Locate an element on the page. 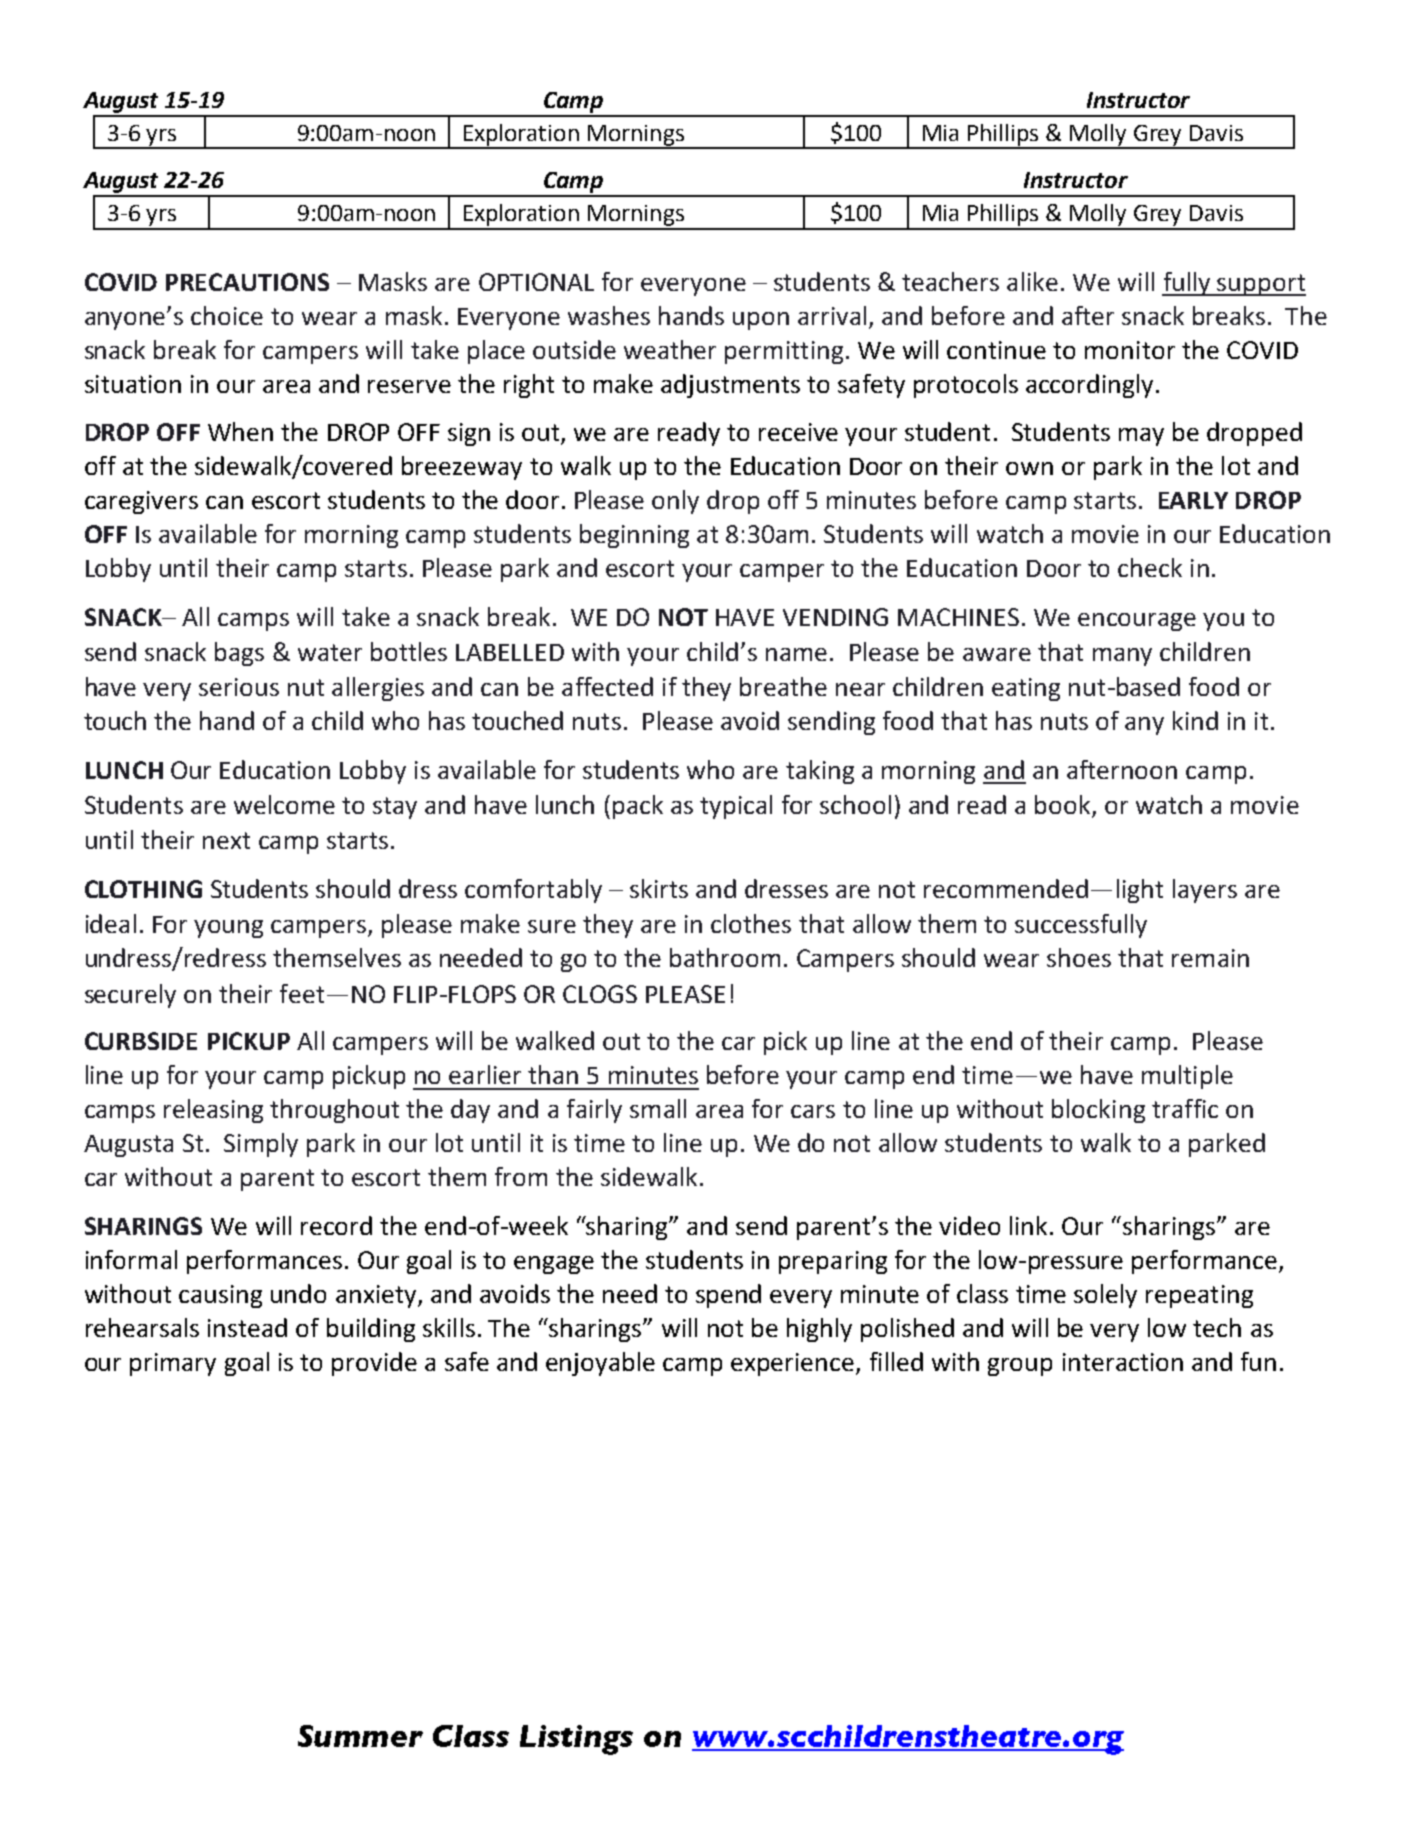 This page has width=1420, height=1838. Listings is located at coordinates (576, 1740).
